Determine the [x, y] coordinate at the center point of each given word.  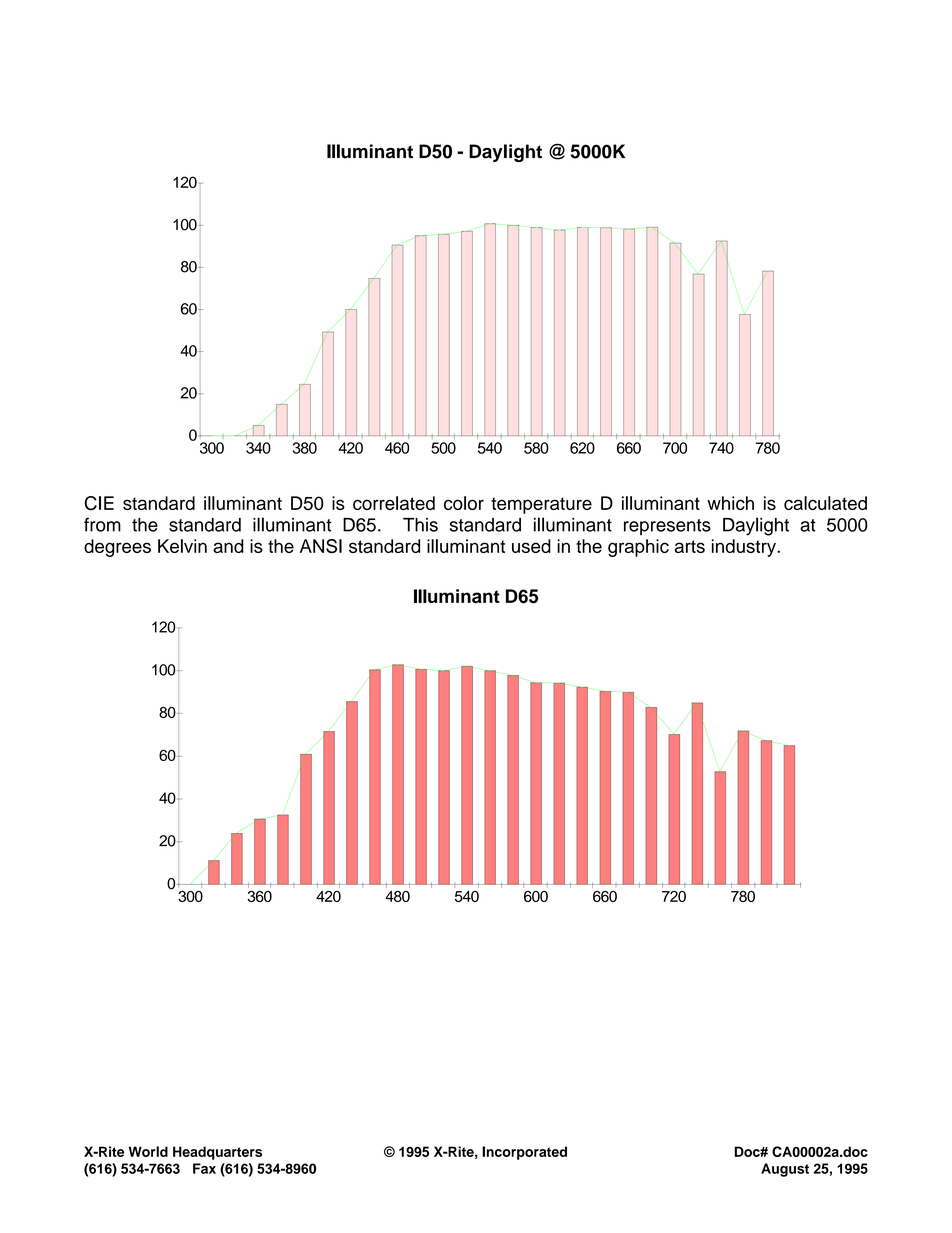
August [785, 1170]
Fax [204, 1168]
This [420, 525]
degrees [117, 548]
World [148, 1151]
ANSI [321, 546]
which [730, 503]
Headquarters [217, 1153]
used [531, 546]
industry [745, 548]
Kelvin [182, 546]
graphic [638, 548]
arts [690, 546]
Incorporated [524, 1153]
